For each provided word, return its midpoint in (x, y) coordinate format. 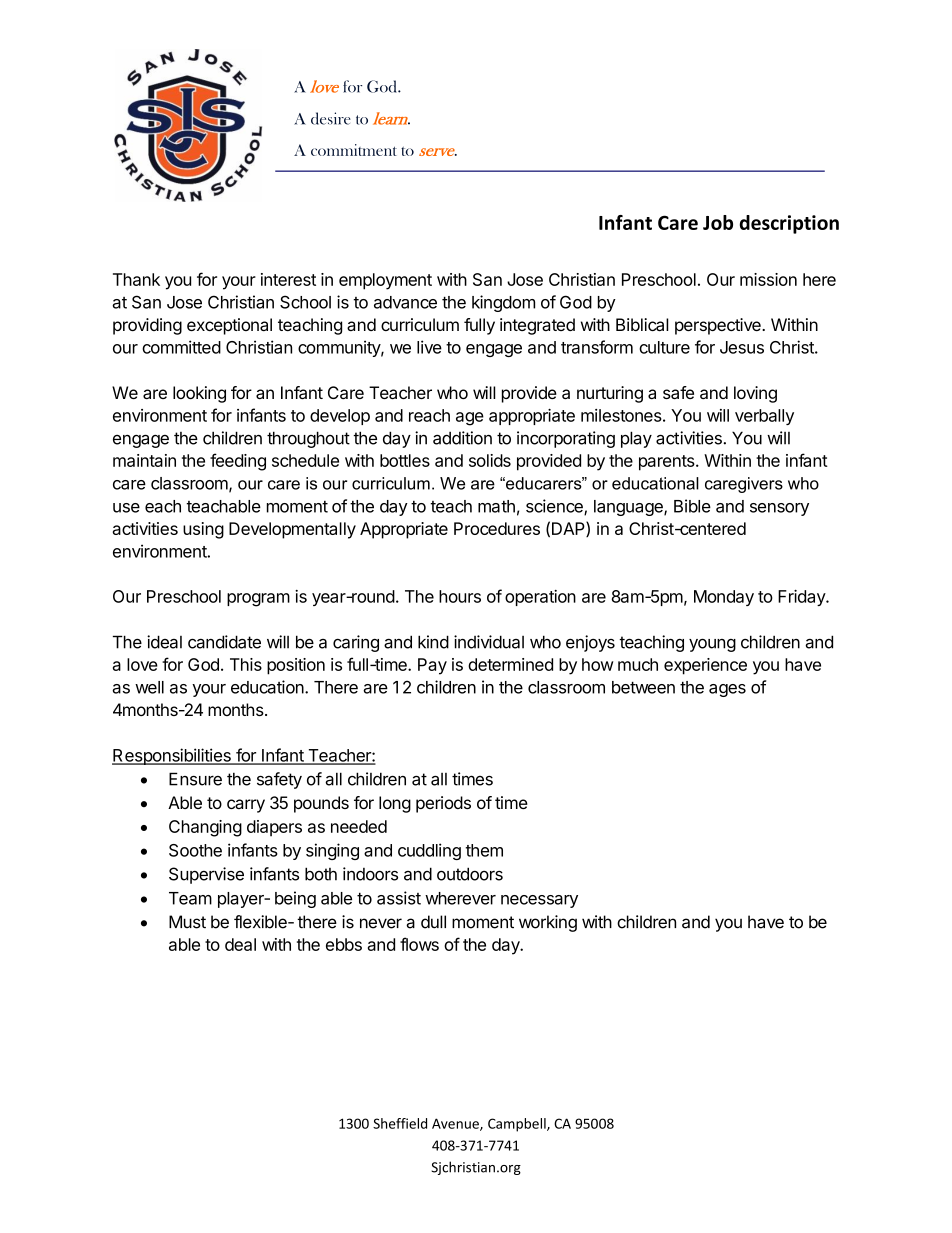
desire (331, 118)
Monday (724, 598)
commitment (354, 150)
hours (460, 596)
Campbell (518, 1125)
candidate (224, 642)
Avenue (456, 1124)
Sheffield (400, 1123)
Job (718, 222)
